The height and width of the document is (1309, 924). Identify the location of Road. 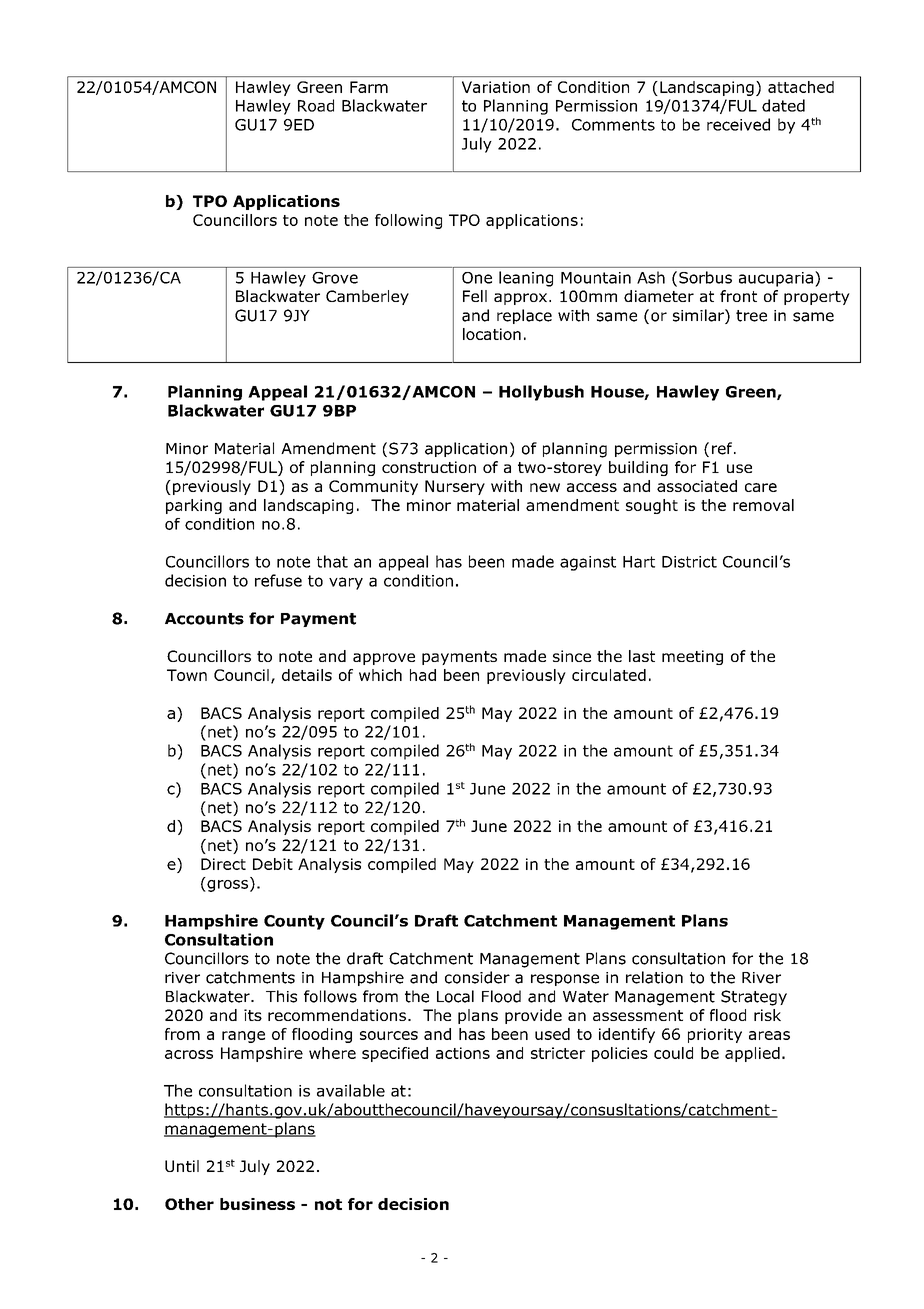
(316, 105).
